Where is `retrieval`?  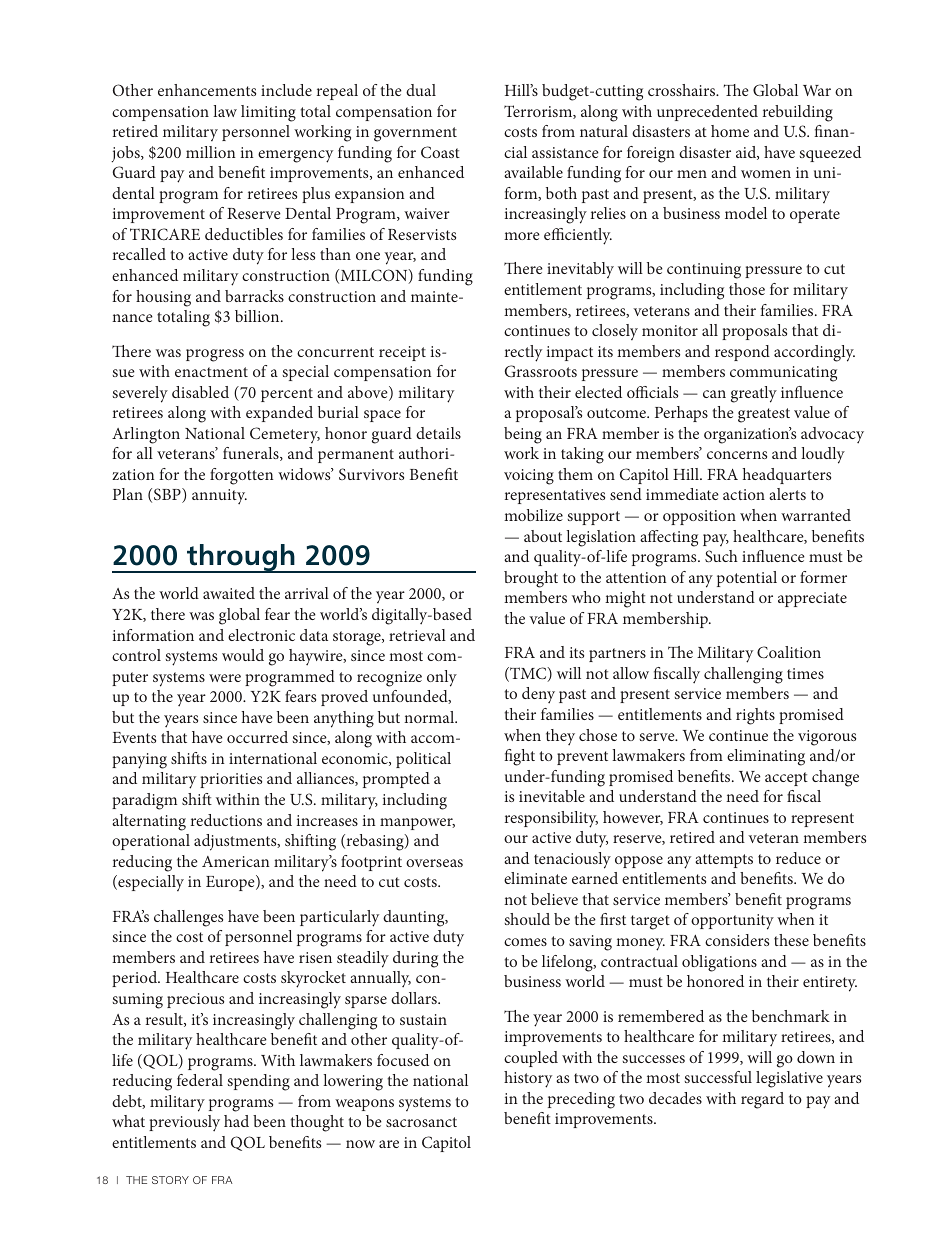
retrieval is located at coordinates (417, 635).
